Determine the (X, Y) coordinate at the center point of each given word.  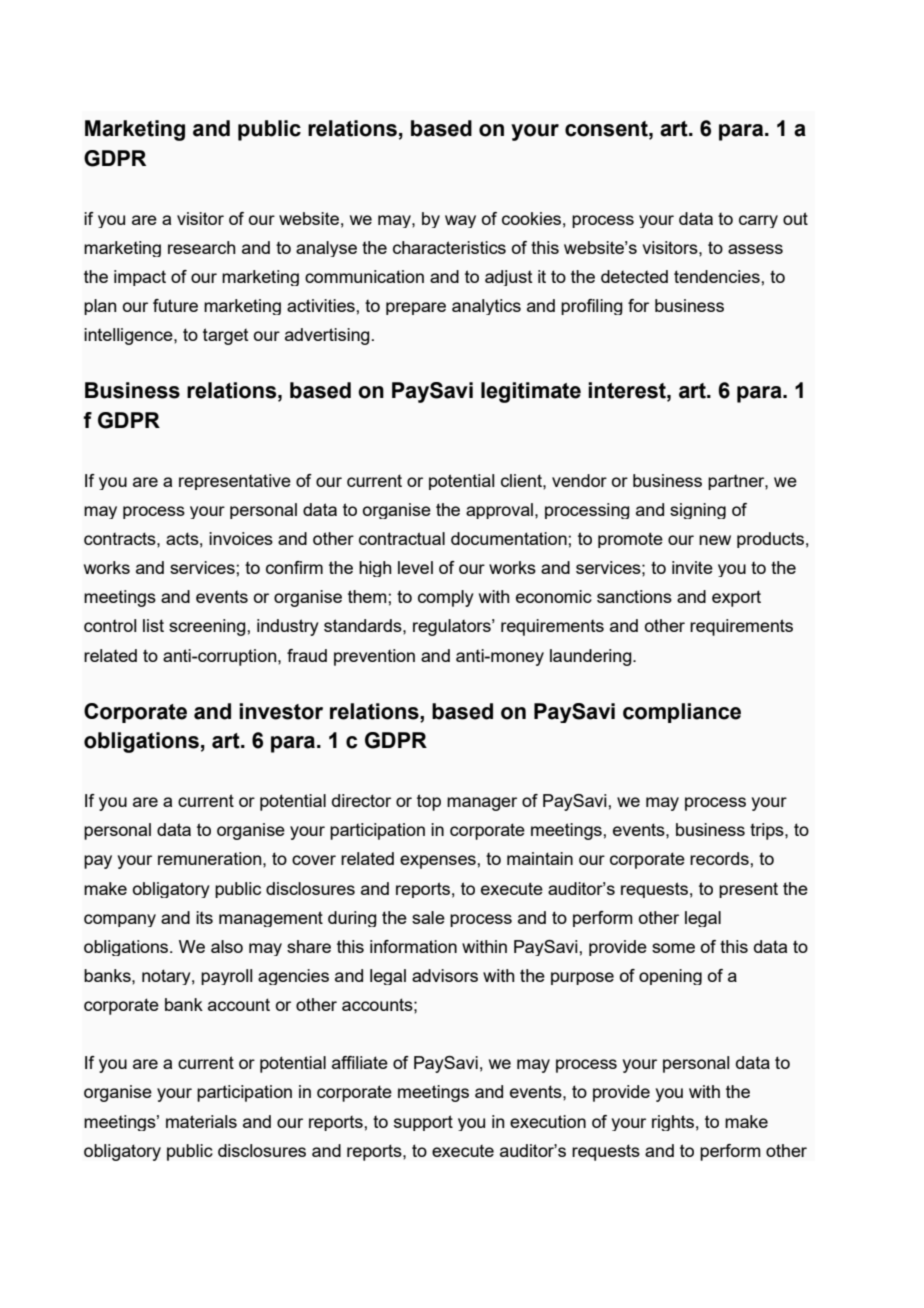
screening (208, 627)
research (202, 247)
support (423, 1123)
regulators (453, 627)
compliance (682, 713)
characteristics (449, 247)
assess (755, 249)
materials (201, 1121)
